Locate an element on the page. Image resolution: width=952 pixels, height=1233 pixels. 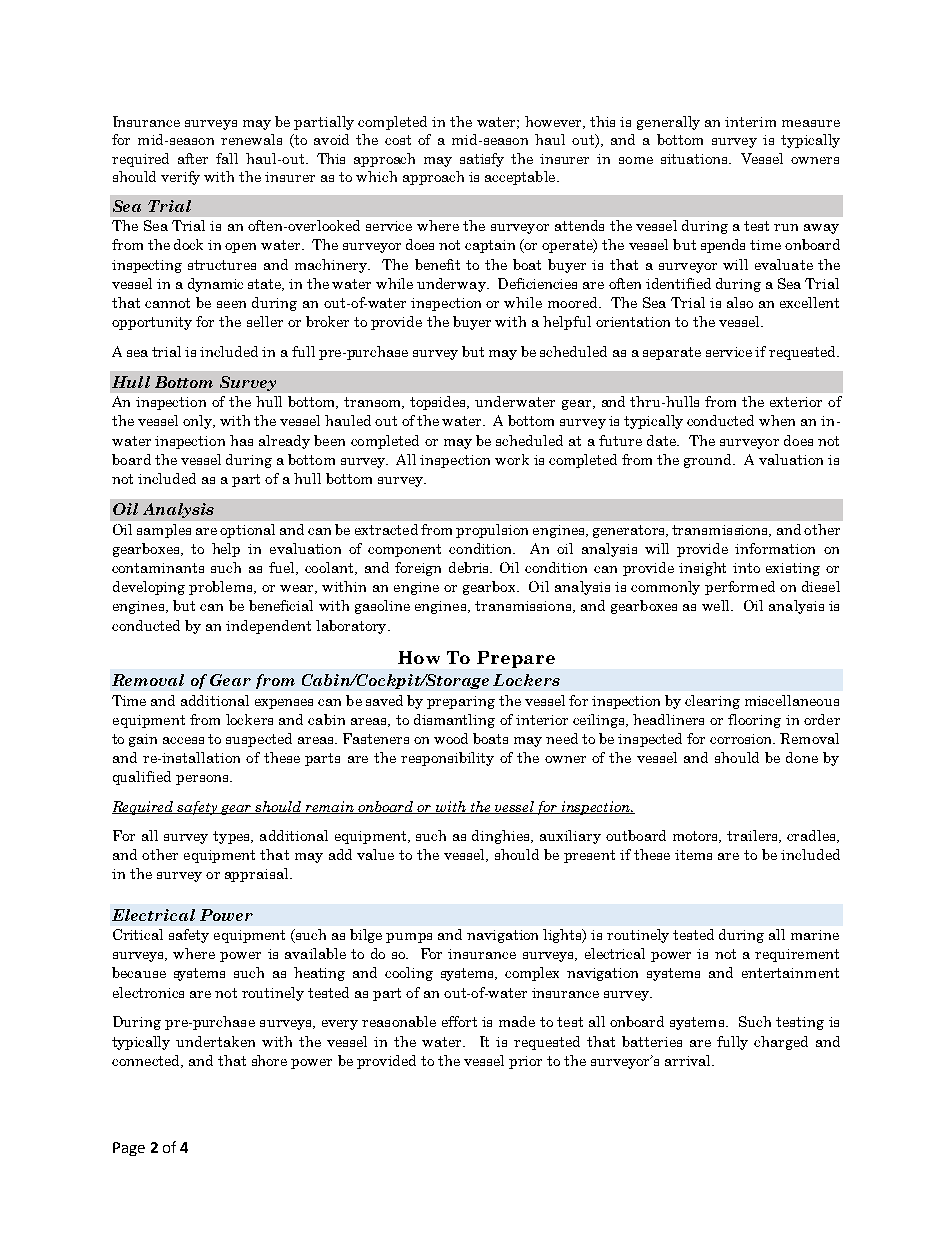
already is located at coordinates (284, 442).
